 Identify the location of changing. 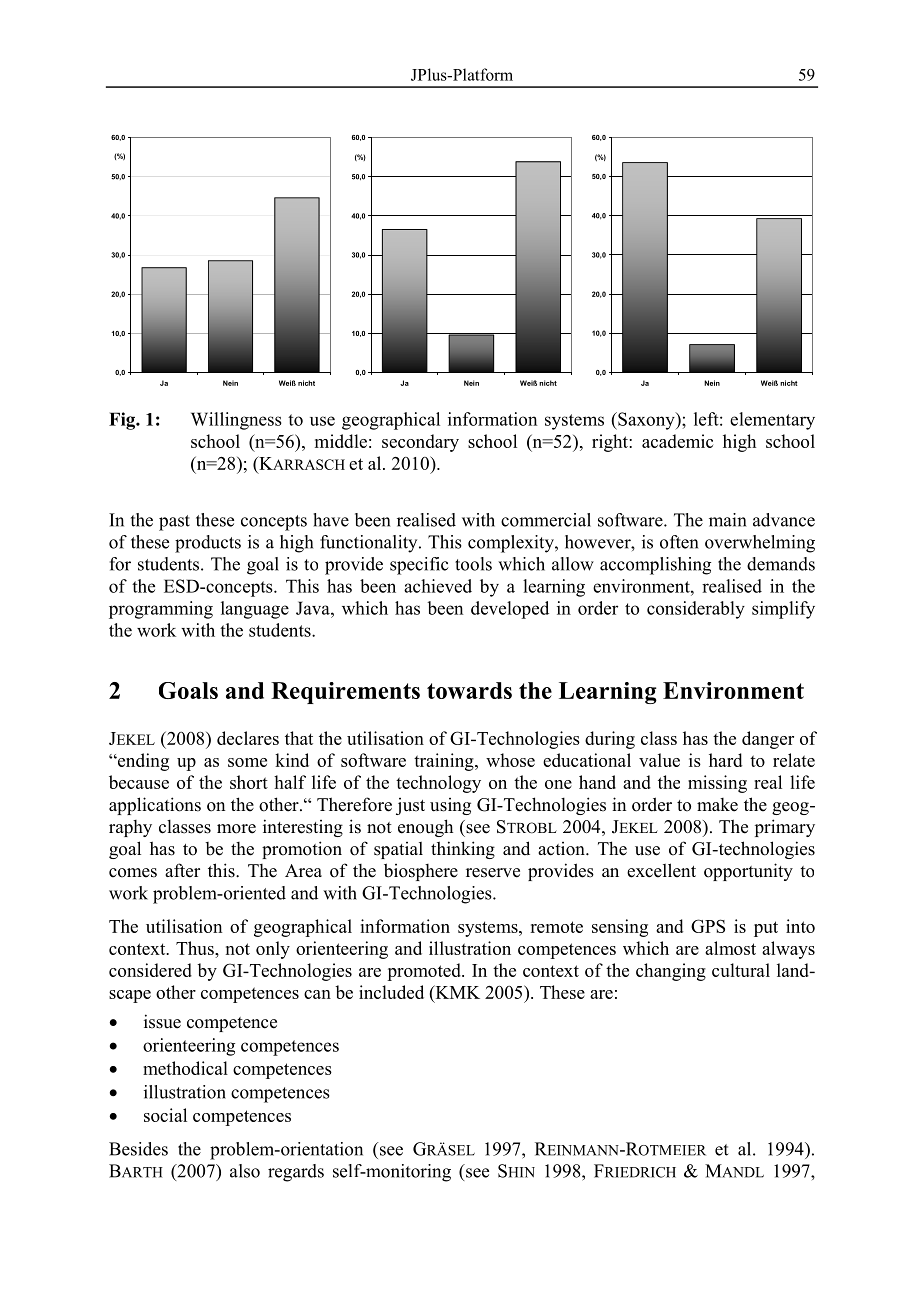
(671, 972).
